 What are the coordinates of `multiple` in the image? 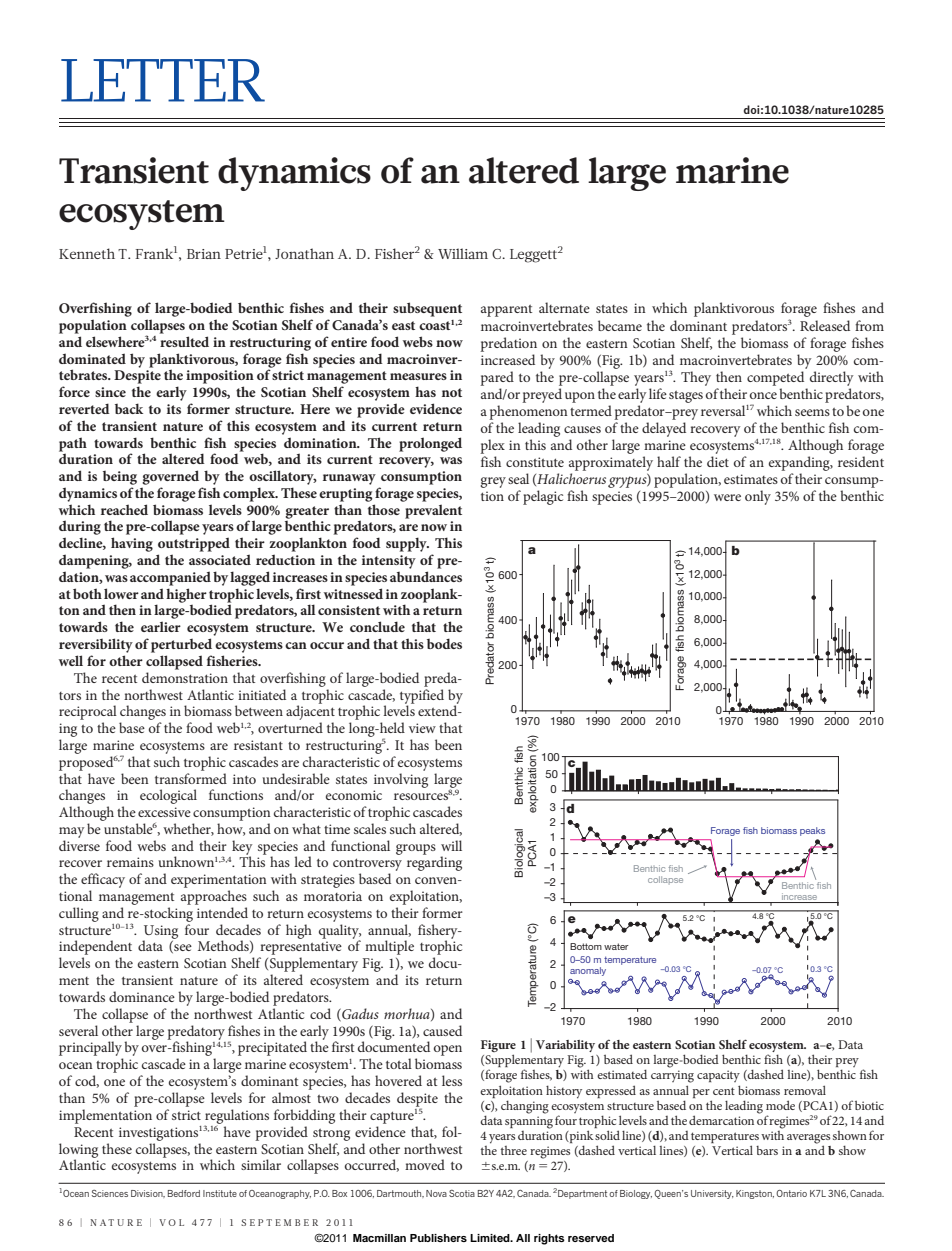 It's located at (389, 947).
